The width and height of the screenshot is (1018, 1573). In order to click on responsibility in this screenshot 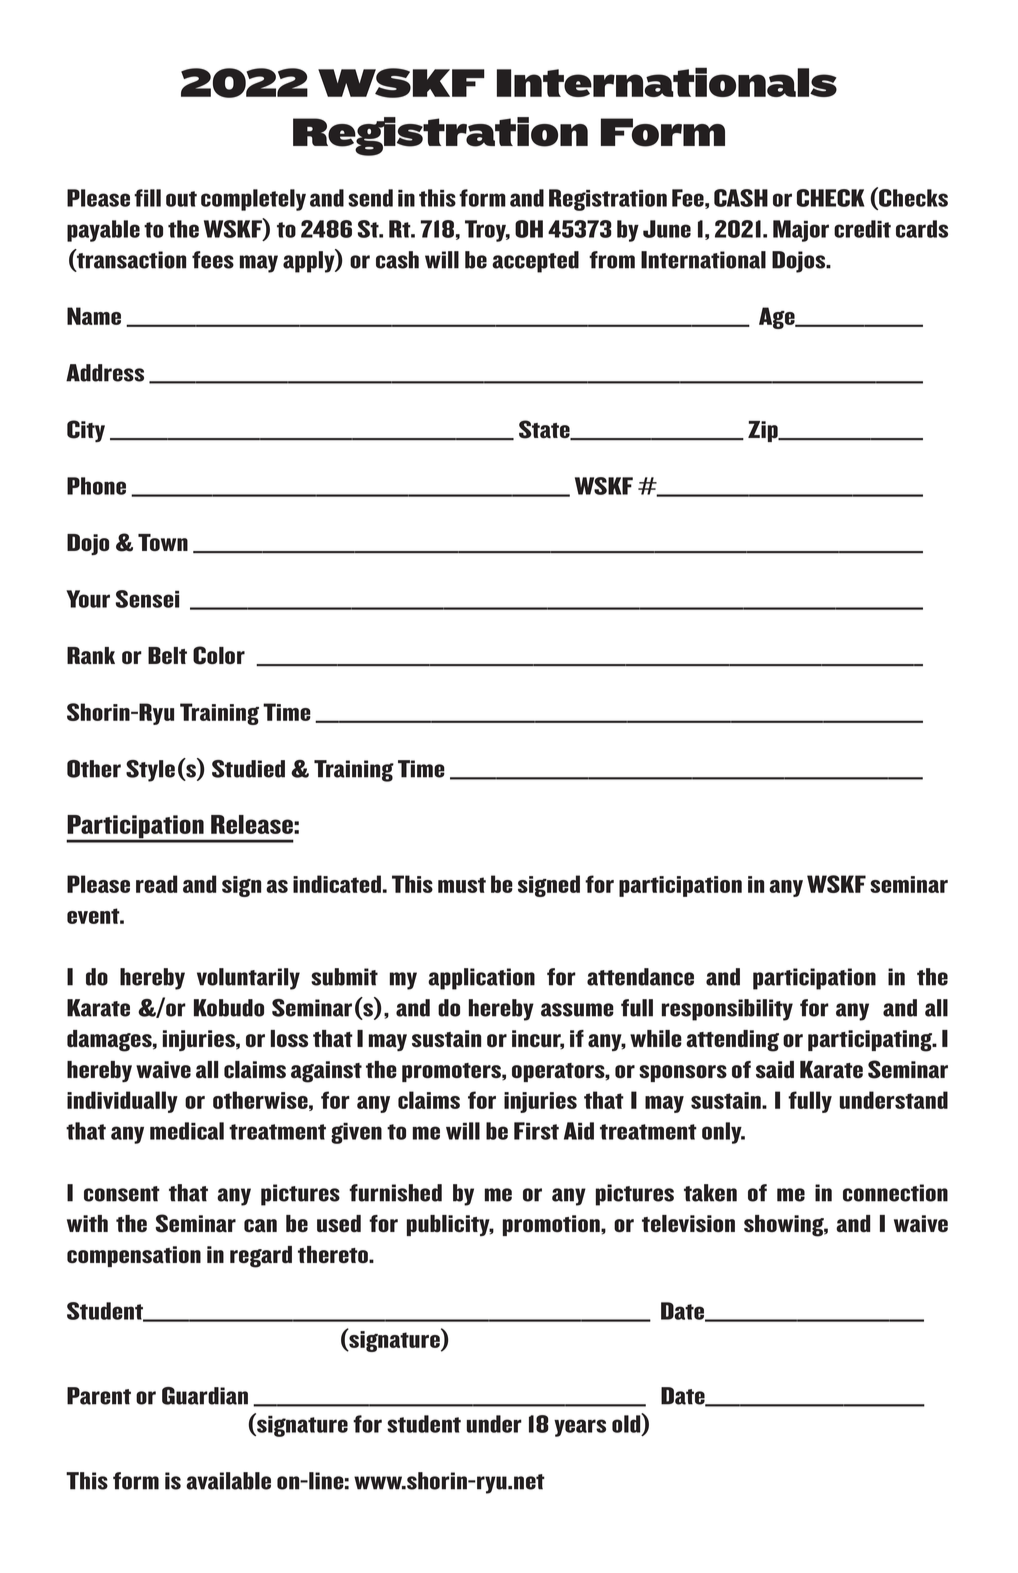, I will do `click(727, 1010)`.
